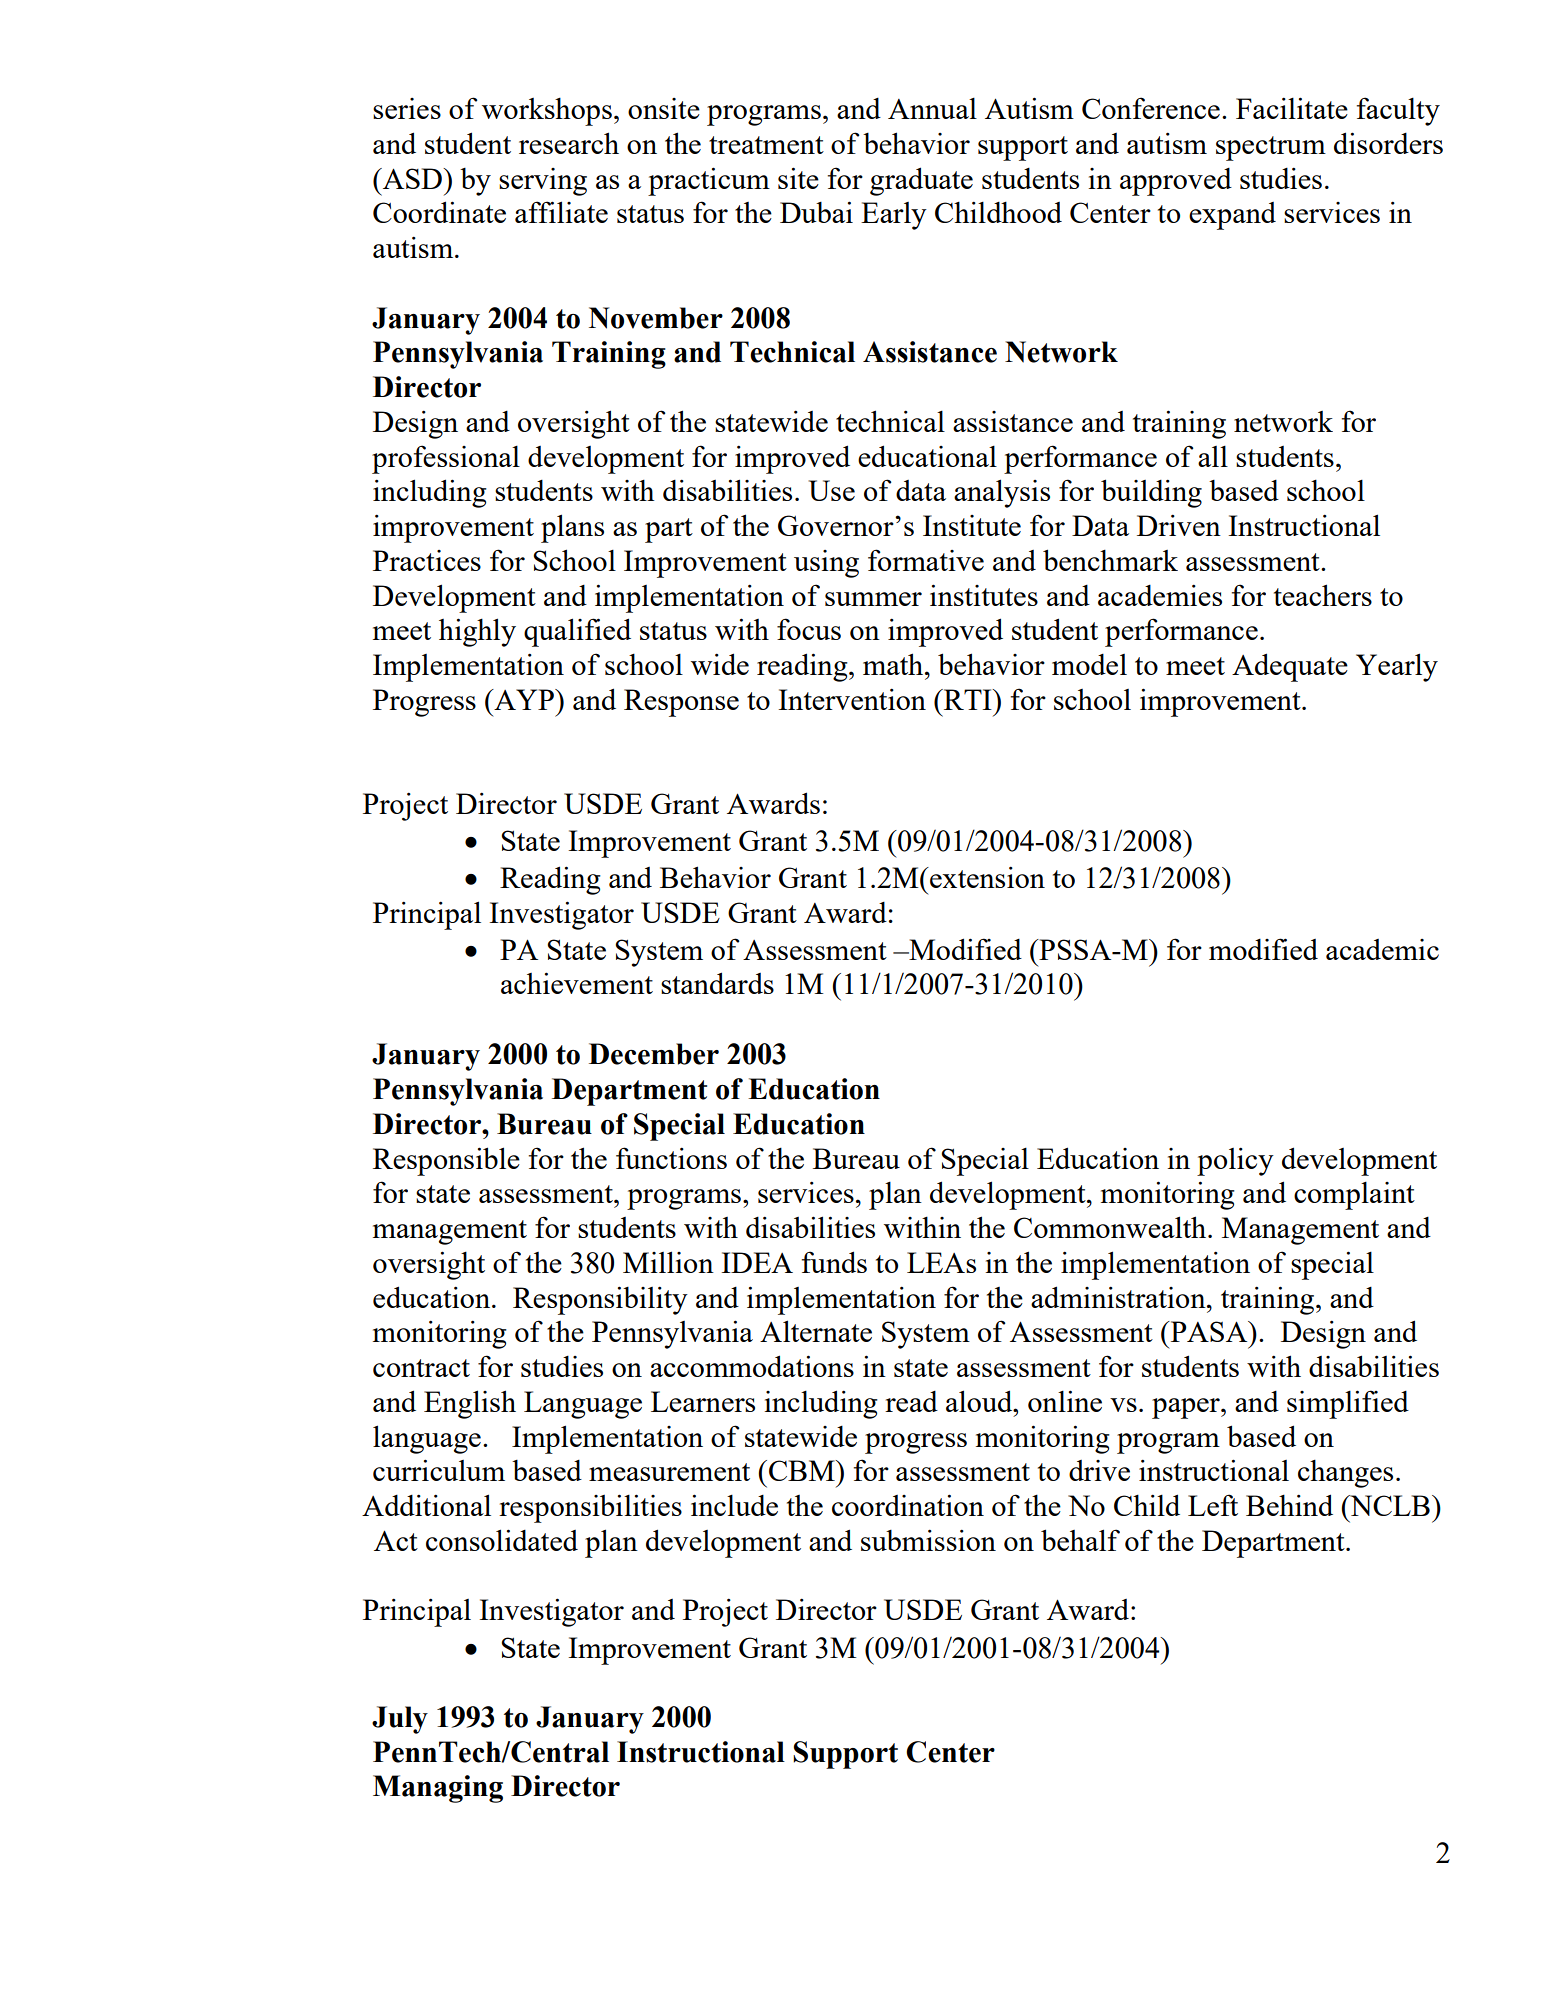  Describe the element at coordinates (543, 182) in the screenshot. I see `serving` at that location.
